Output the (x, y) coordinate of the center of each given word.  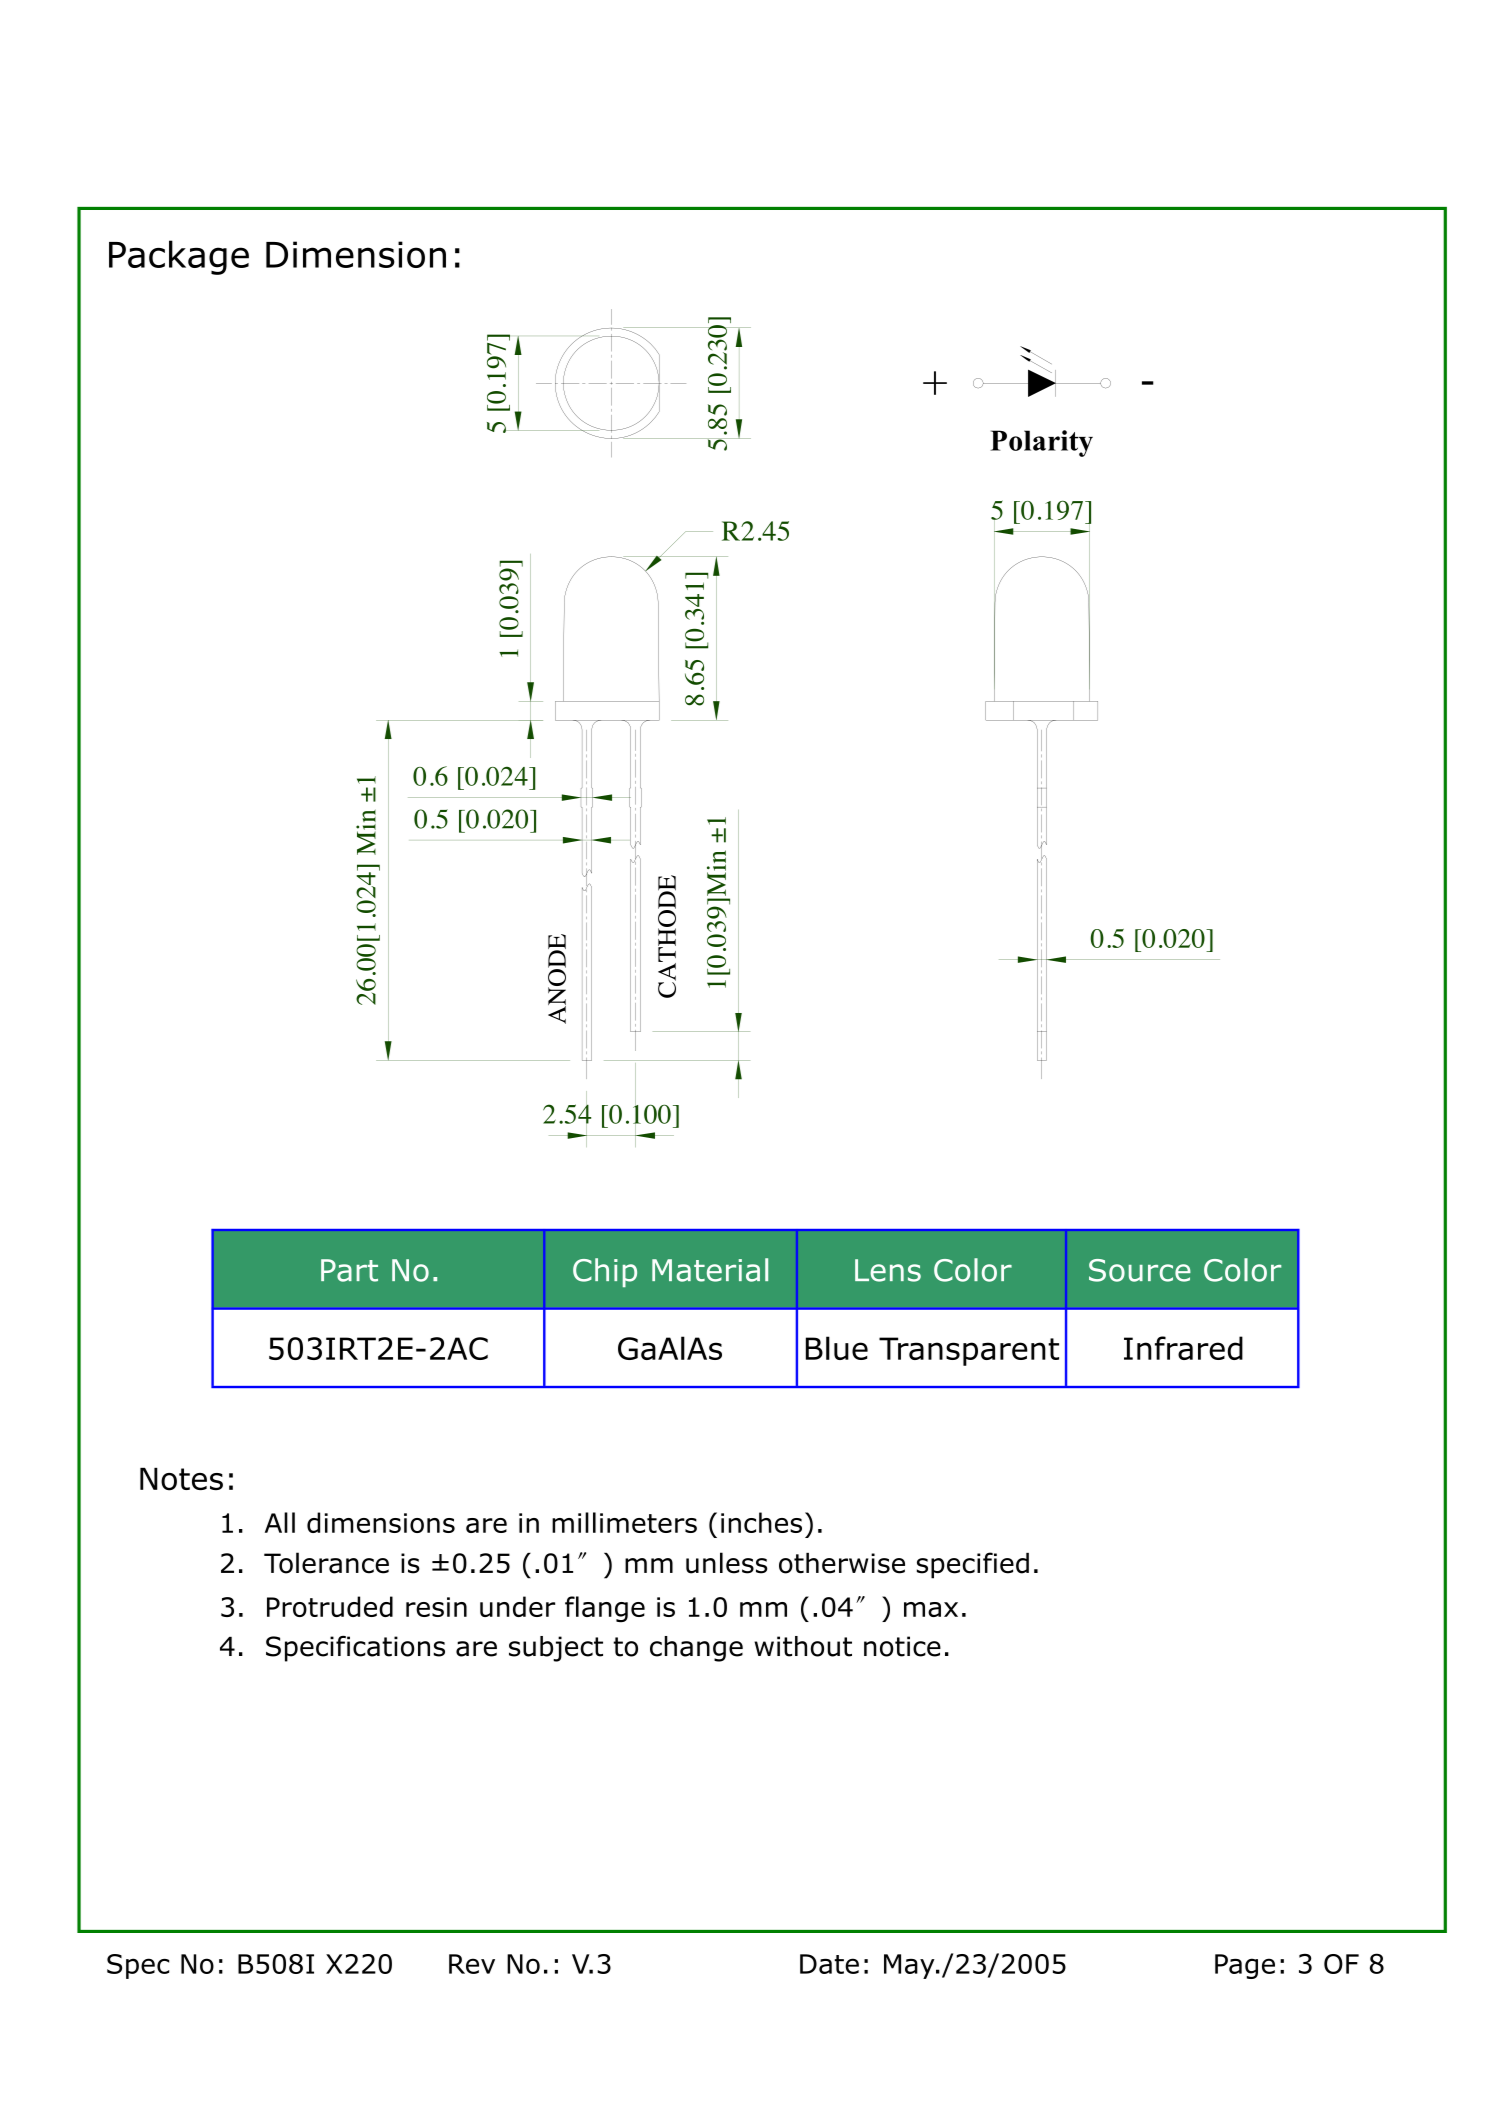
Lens (888, 1270)
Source (1140, 1270)
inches (761, 1522)
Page (1245, 1966)
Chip (605, 1272)
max (931, 1609)
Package (179, 257)
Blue (837, 1348)
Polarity (1041, 443)
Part (349, 1270)
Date (829, 1964)
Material (710, 1270)
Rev (472, 1964)
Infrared (1183, 1348)
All (280, 1522)
